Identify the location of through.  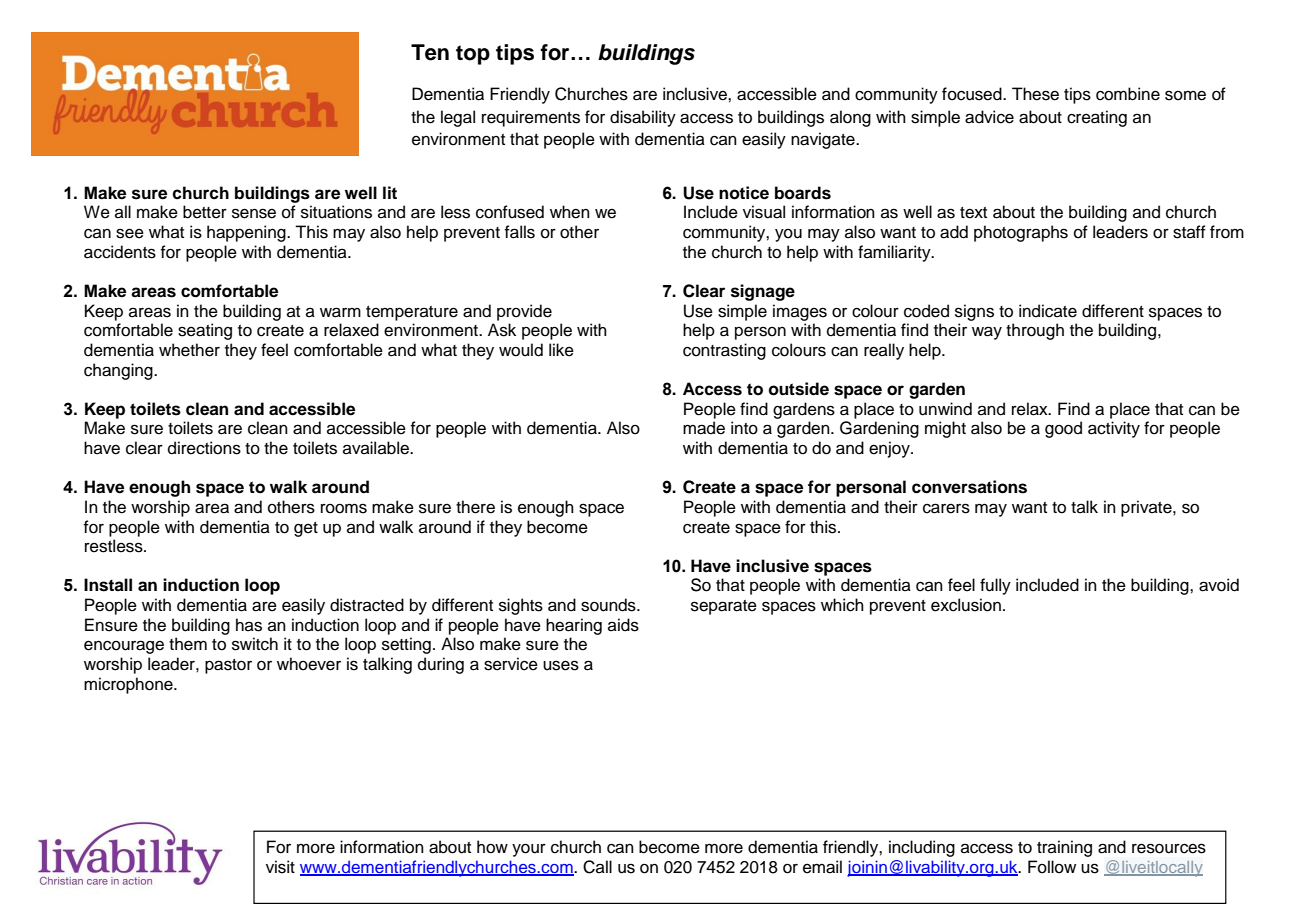
(1035, 331).
